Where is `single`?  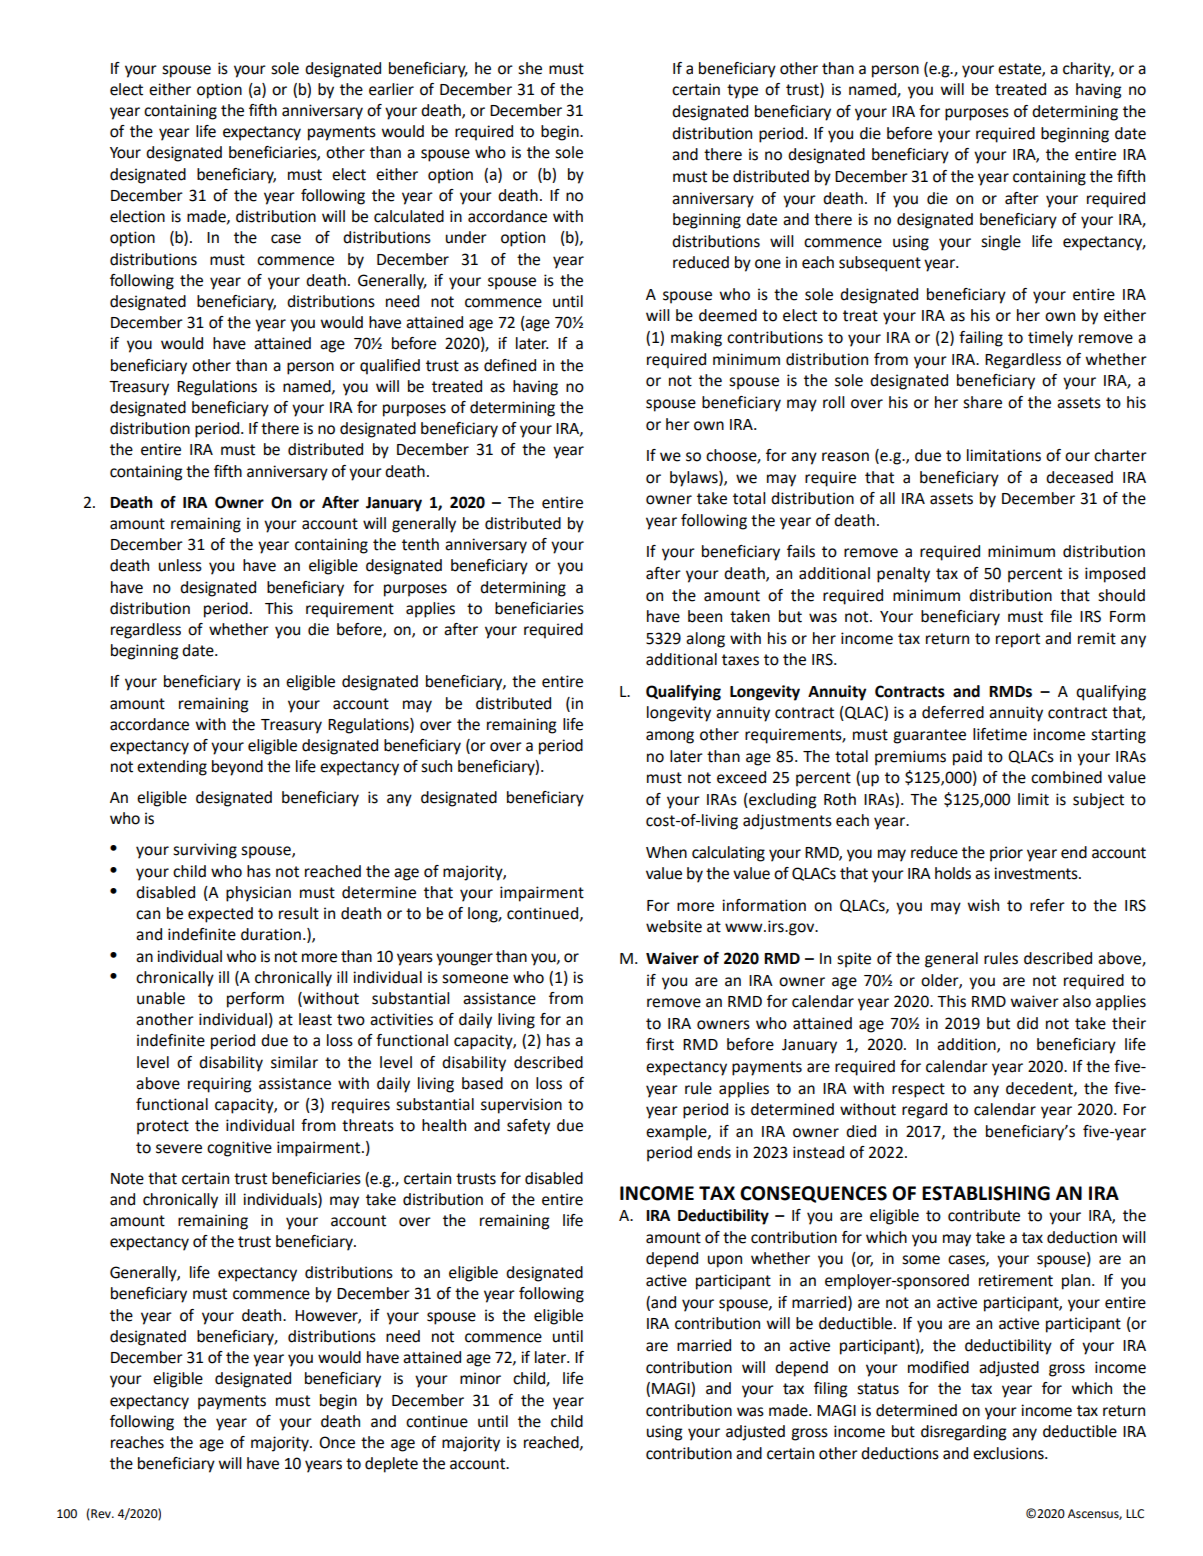 single is located at coordinates (1001, 243).
